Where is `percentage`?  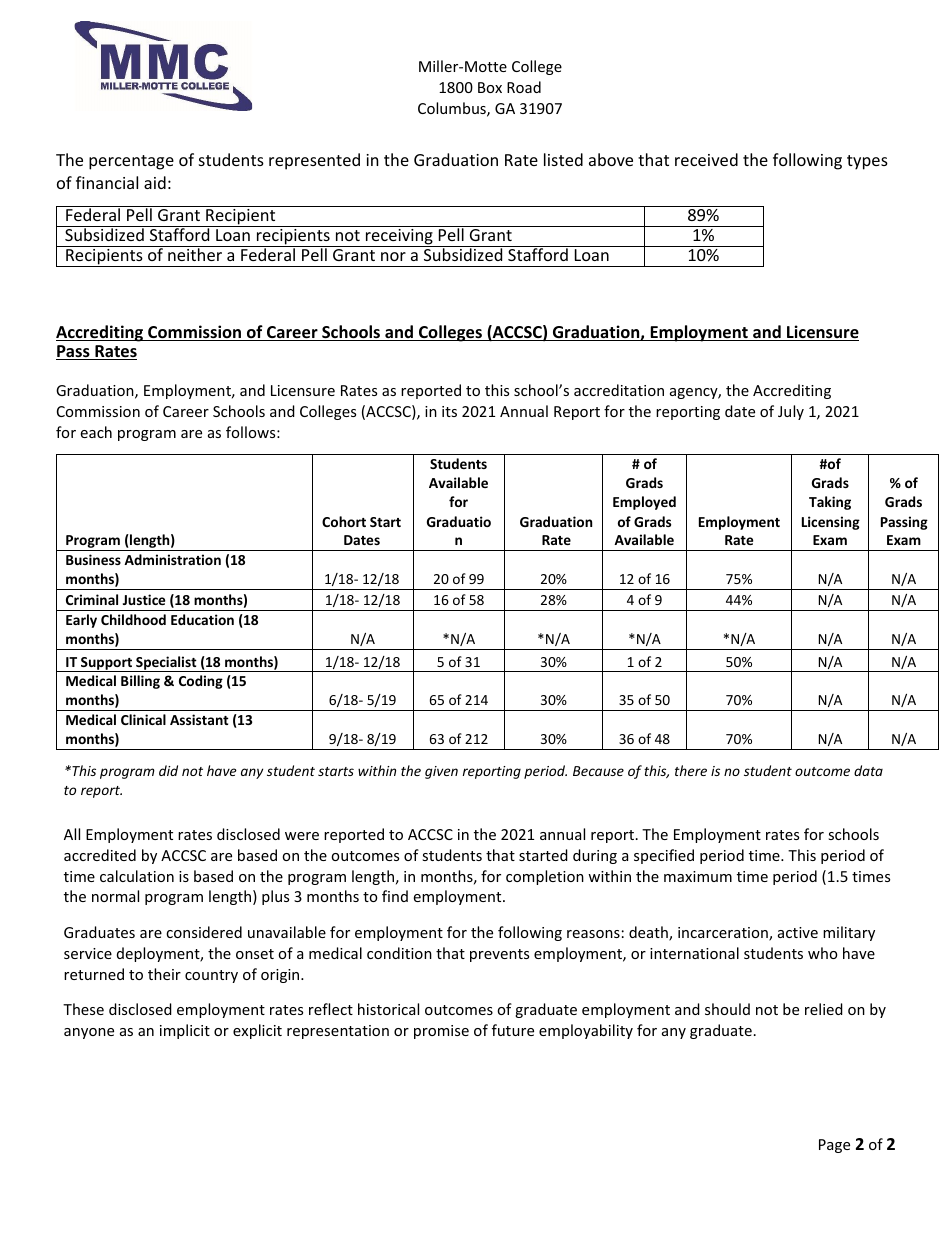 percentage is located at coordinates (131, 162).
